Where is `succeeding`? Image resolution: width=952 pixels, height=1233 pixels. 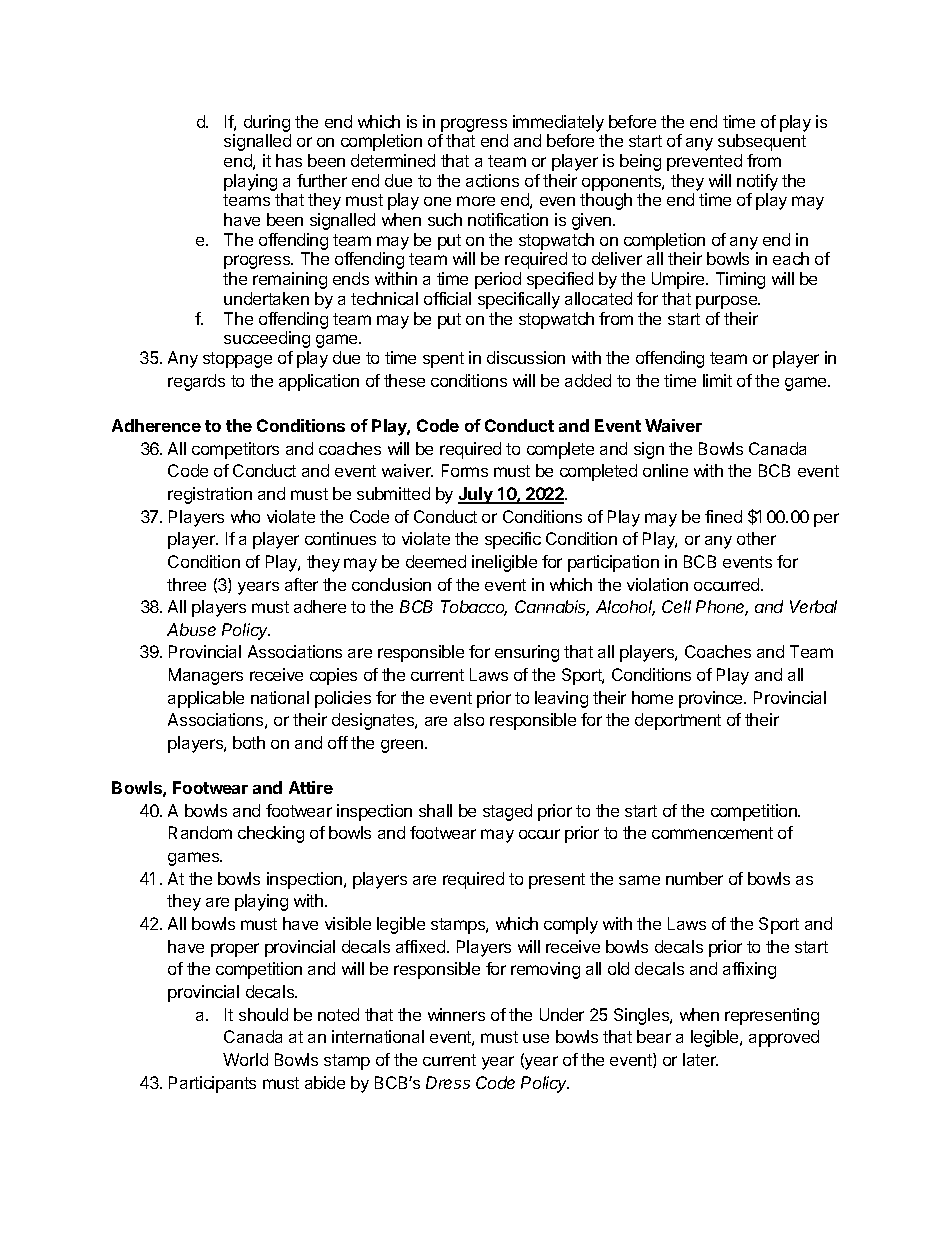 succeeding is located at coordinates (267, 339).
